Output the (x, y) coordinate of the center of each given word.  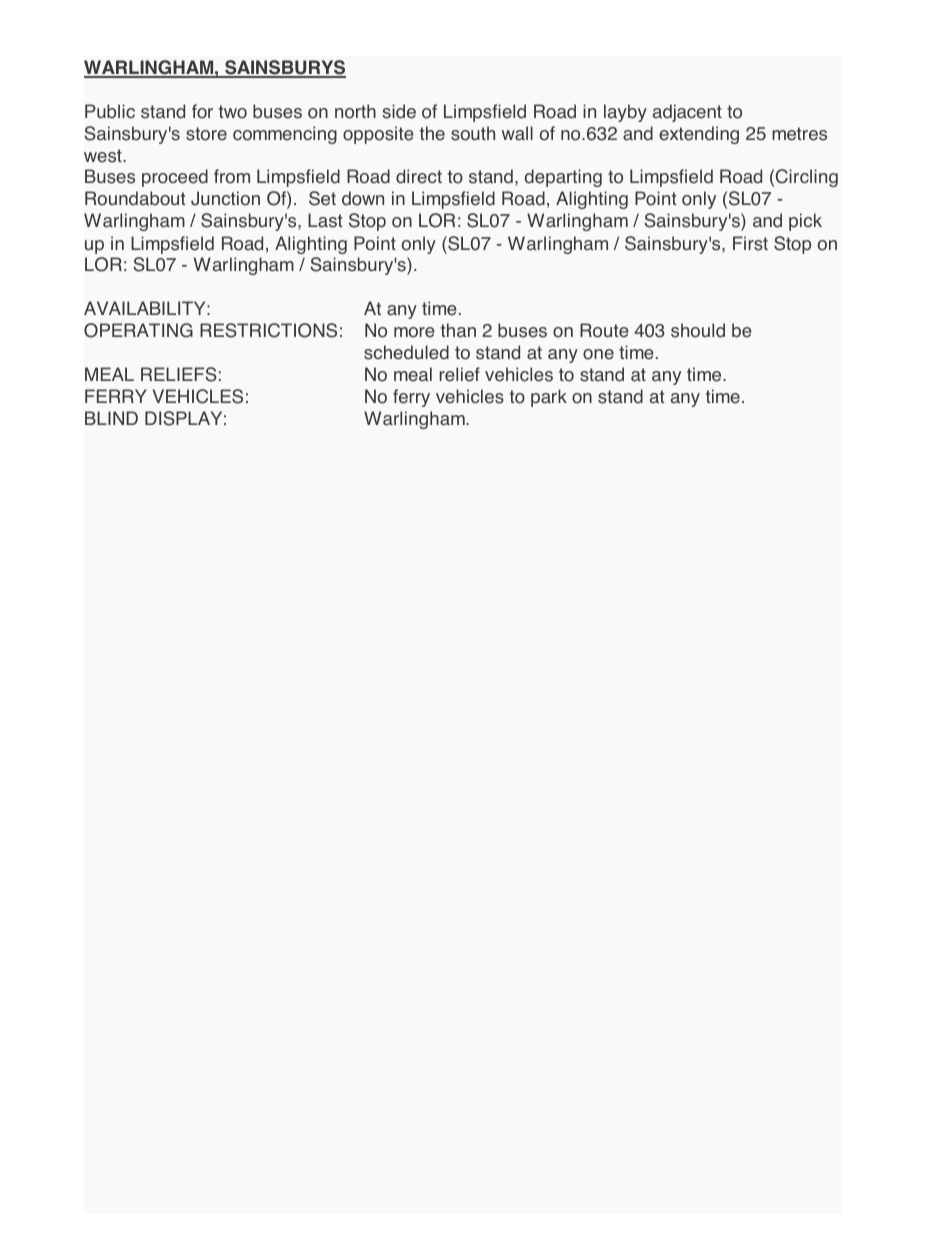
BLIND (111, 418)
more (414, 332)
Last (325, 220)
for (202, 111)
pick (805, 222)
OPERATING (138, 330)
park (549, 398)
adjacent (687, 113)
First (750, 243)
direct (419, 176)
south (473, 133)
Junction (225, 198)
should (698, 330)
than (458, 330)
